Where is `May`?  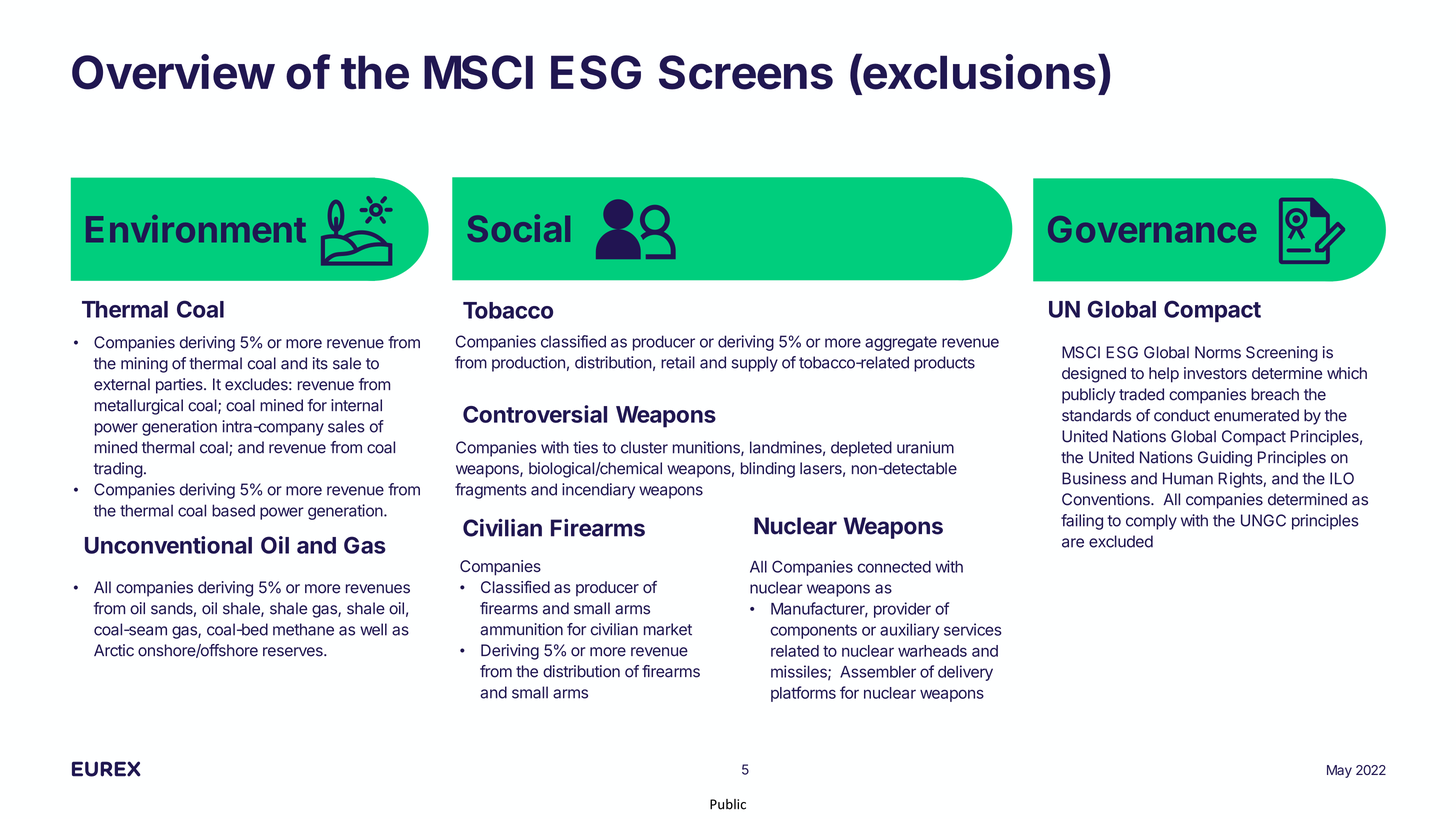
May is located at coordinates (1339, 771).
